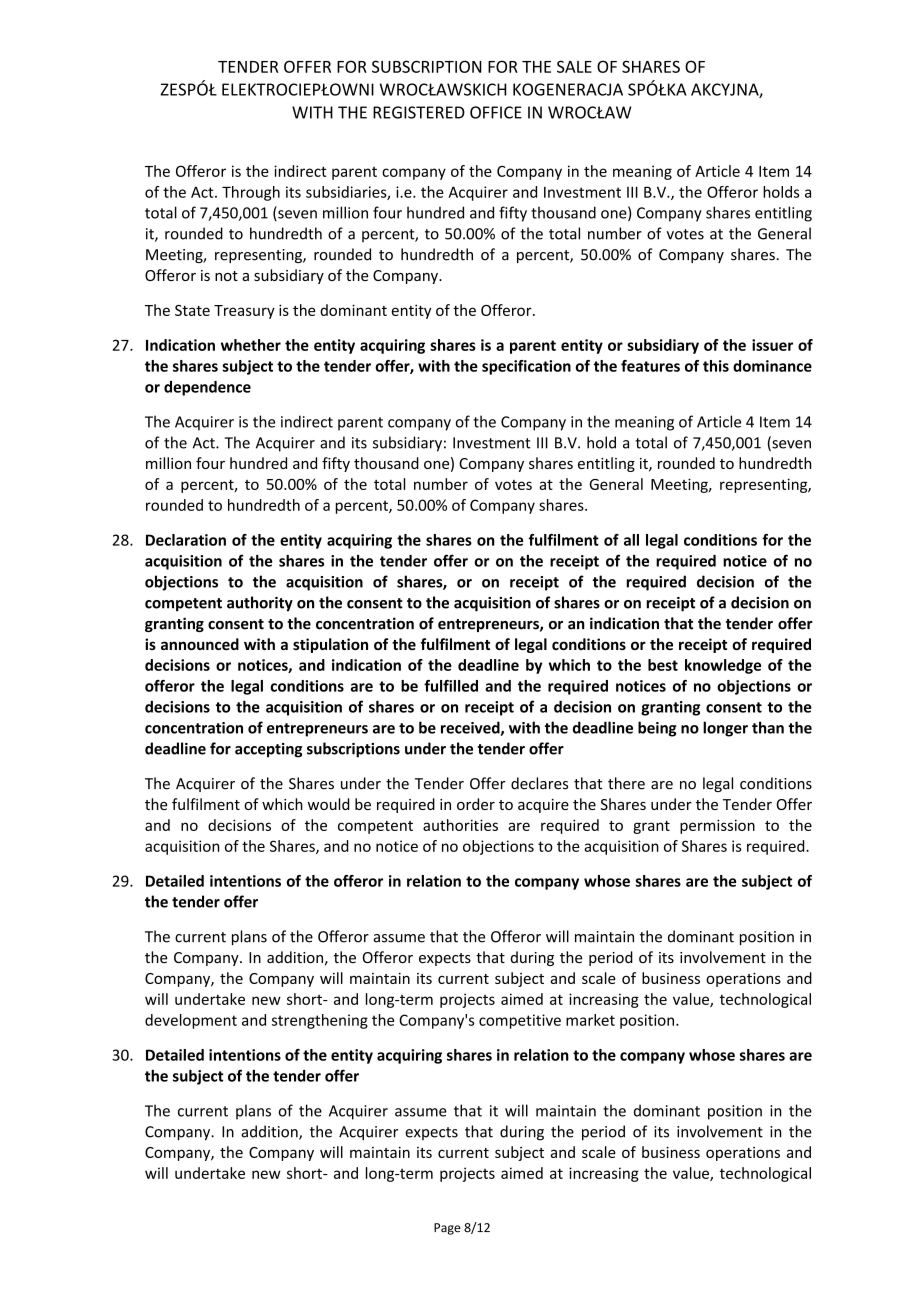 The image size is (924, 1308). What do you see at coordinates (590, 1020) in the screenshot?
I see `market` at bounding box center [590, 1020].
